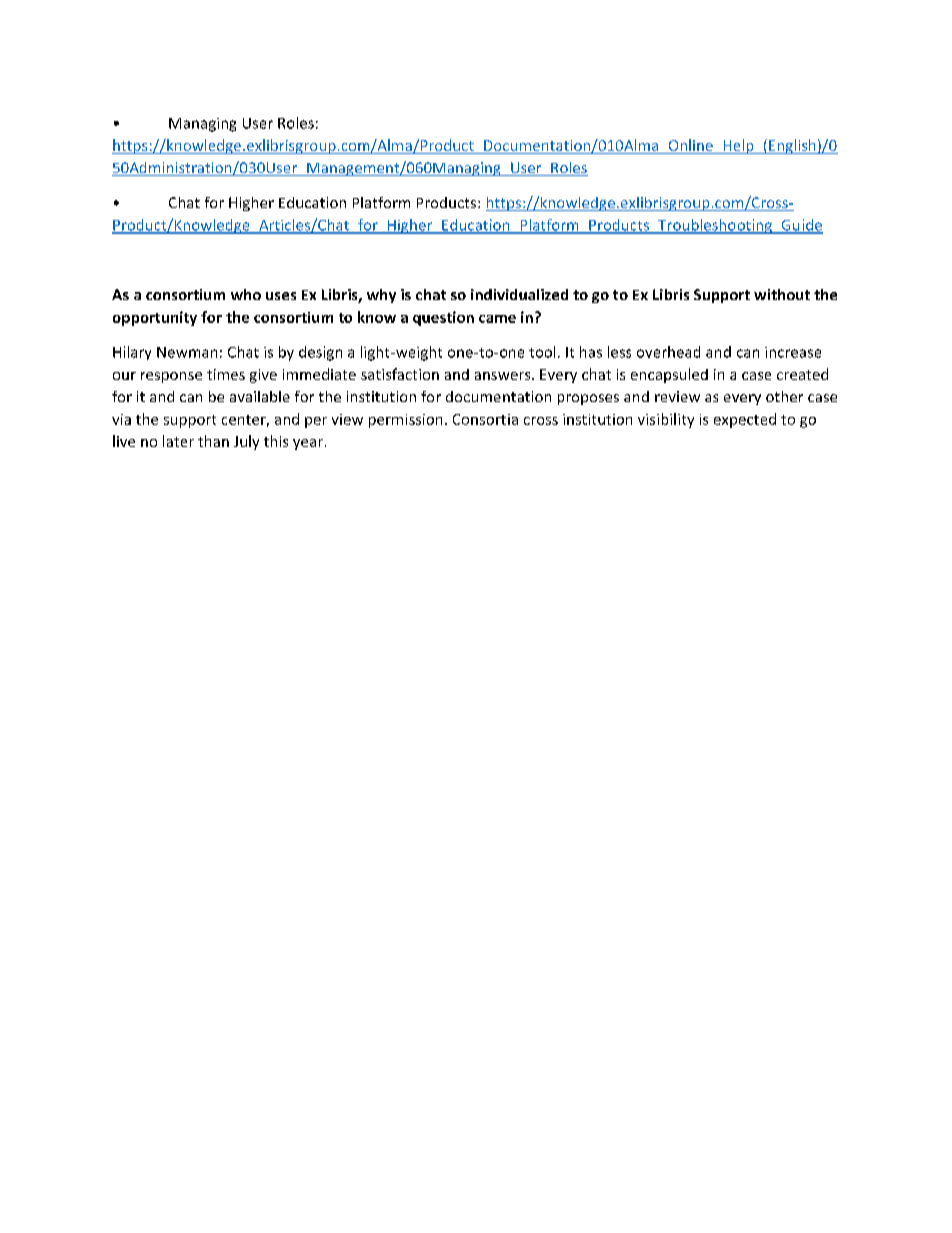  What do you see at coordinates (213, 441) in the document?
I see `than` at bounding box center [213, 441].
